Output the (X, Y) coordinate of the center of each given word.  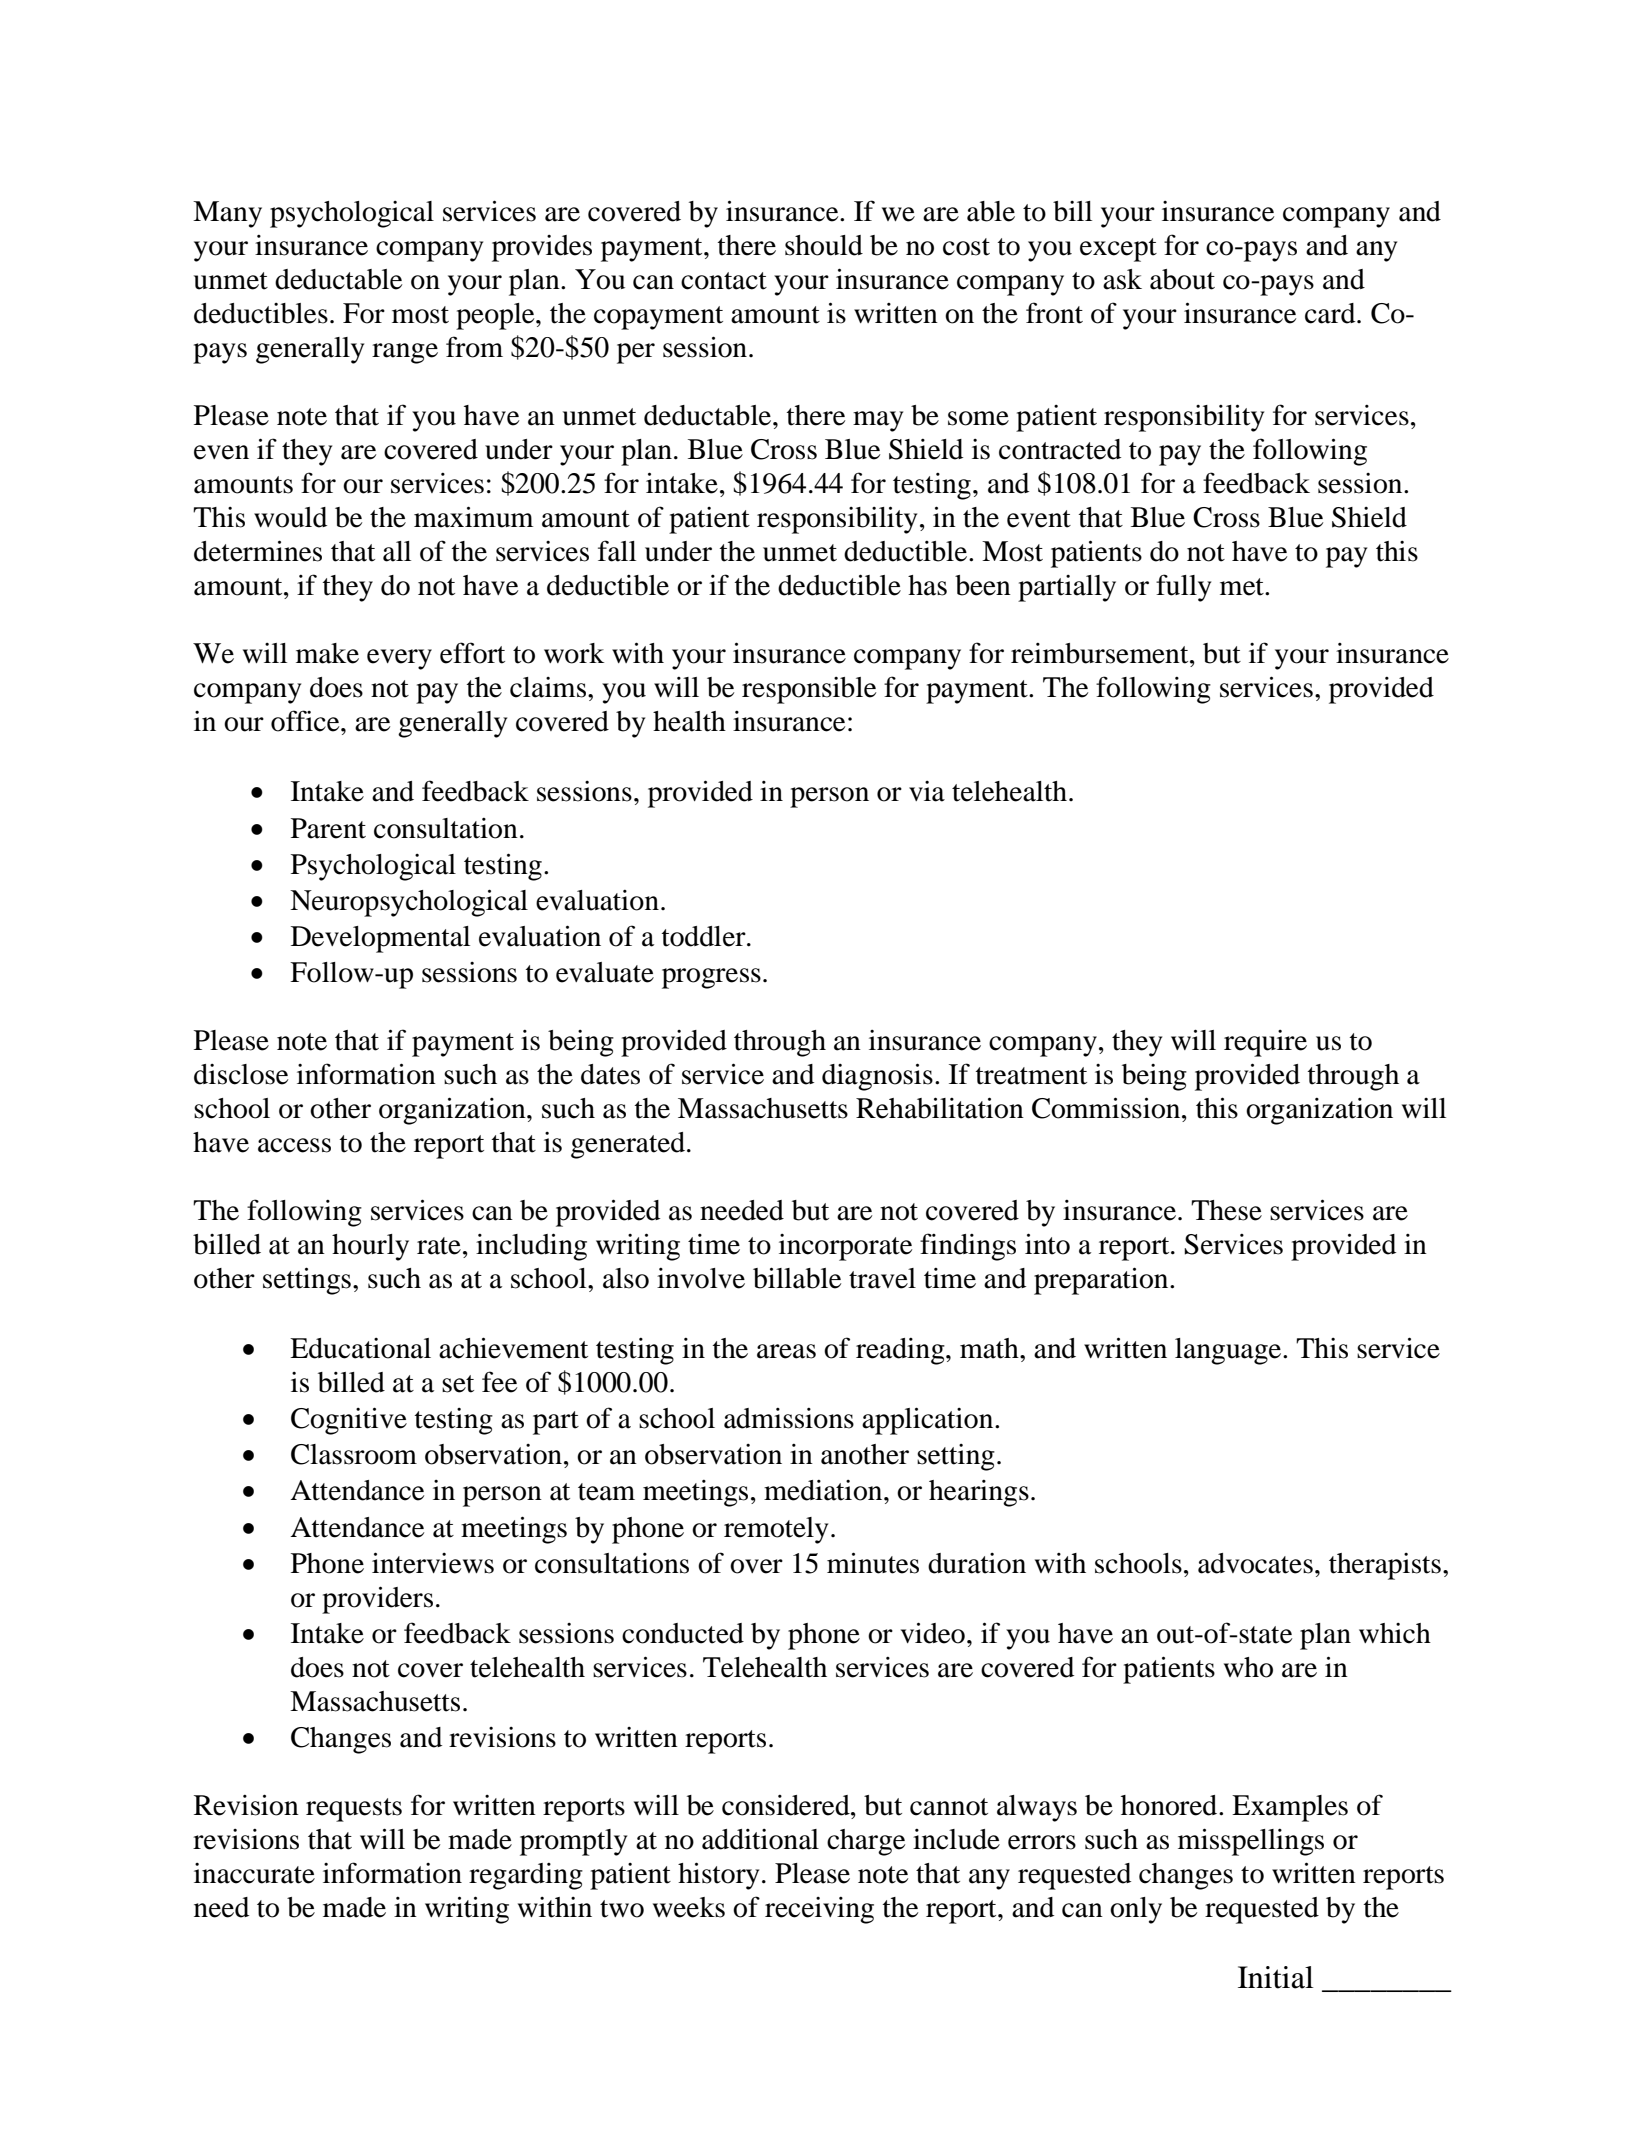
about (1182, 279)
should (824, 245)
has (927, 585)
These (1226, 1210)
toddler (705, 936)
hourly (370, 1247)
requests (354, 1810)
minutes (873, 1563)
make (327, 653)
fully (1183, 588)
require (1265, 1043)
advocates (1255, 1563)
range (405, 353)
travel (882, 1278)
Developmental (380, 939)
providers (377, 1600)
